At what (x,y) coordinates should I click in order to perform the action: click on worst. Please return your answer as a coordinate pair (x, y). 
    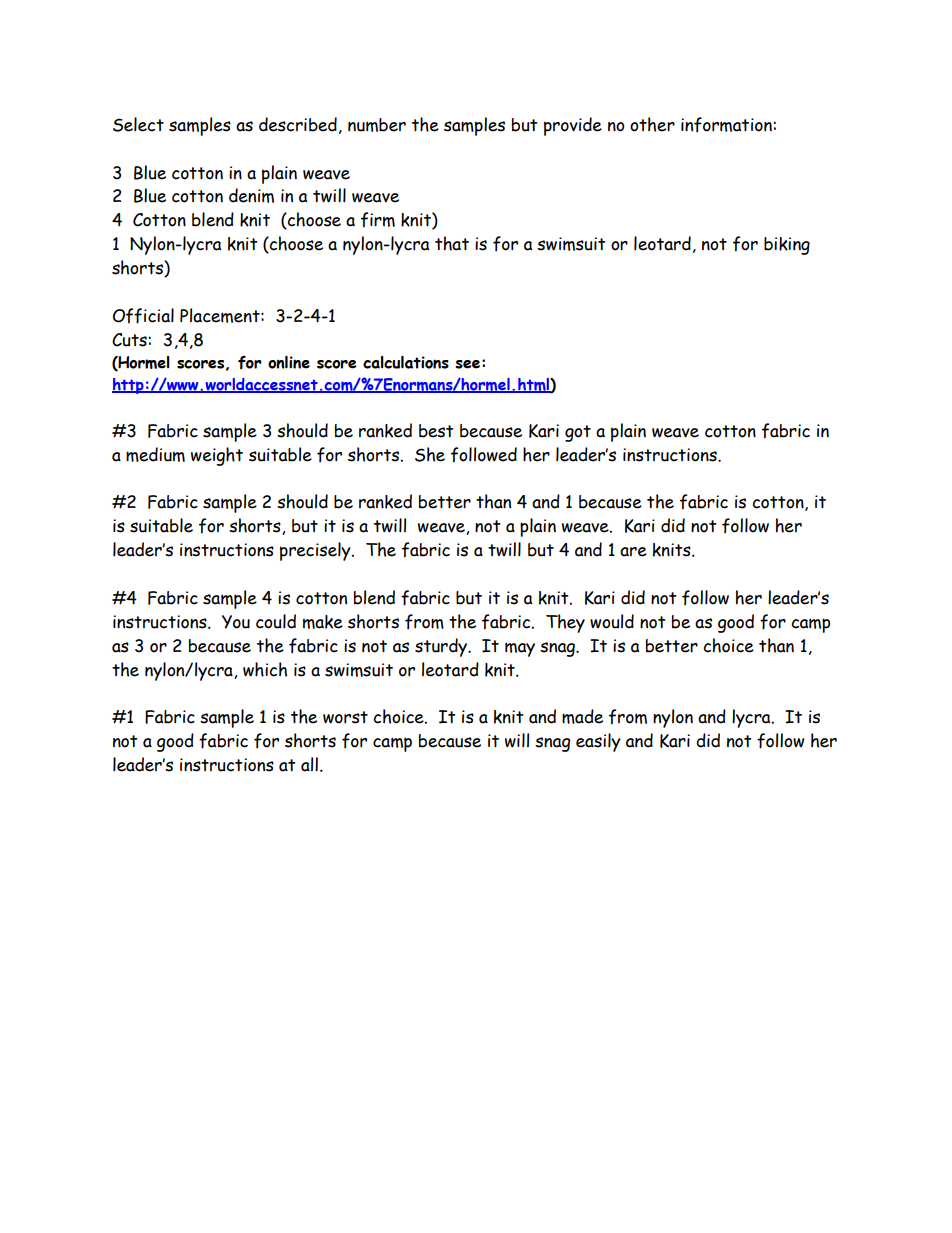
    Looking at the image, I should click on (345, 717).
